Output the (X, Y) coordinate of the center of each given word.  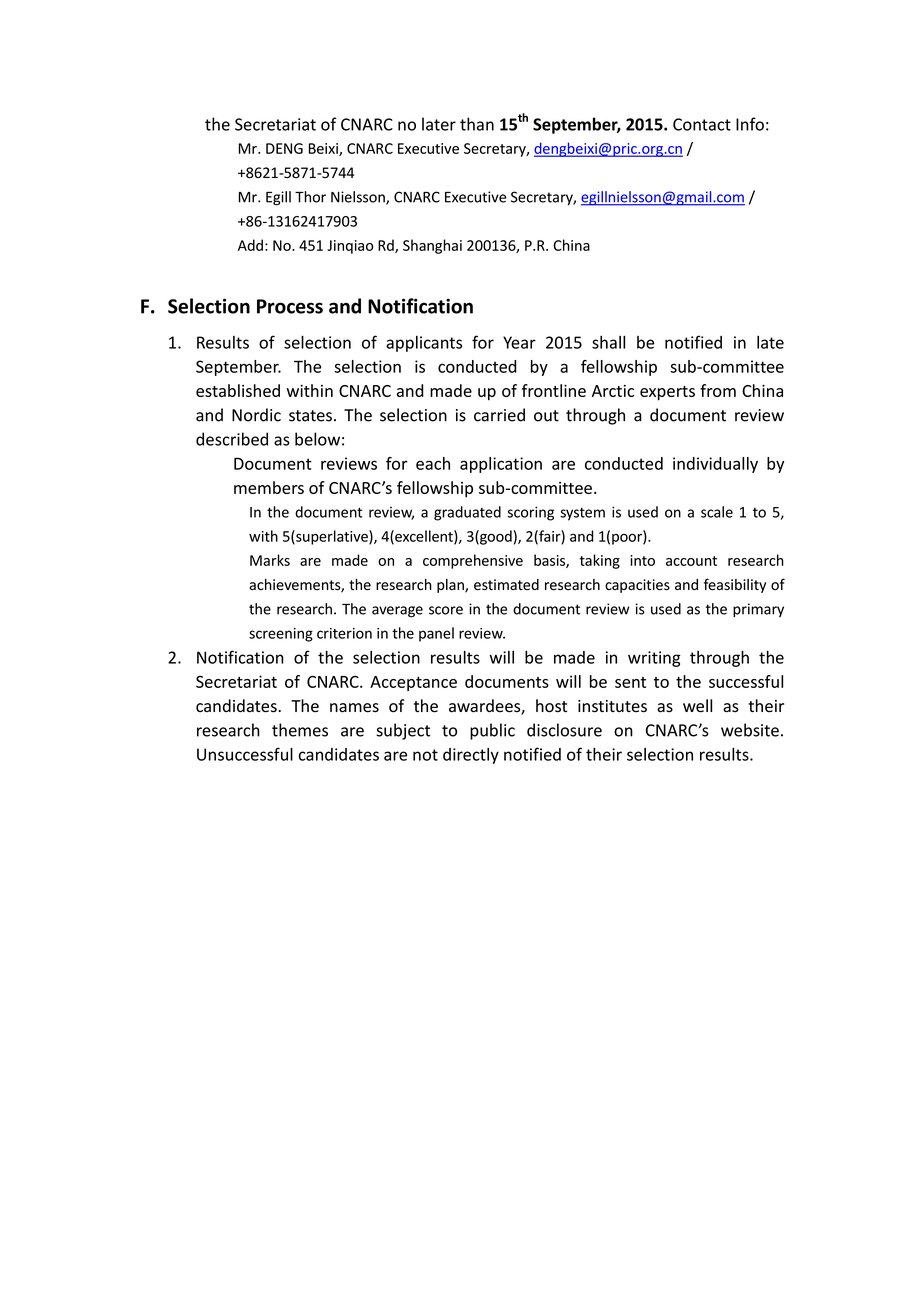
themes (300, 730)
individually (715, 465)
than (477, 124)
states (310, 416)
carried (499, 415)
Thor (310, 197)
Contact (702, 124)
